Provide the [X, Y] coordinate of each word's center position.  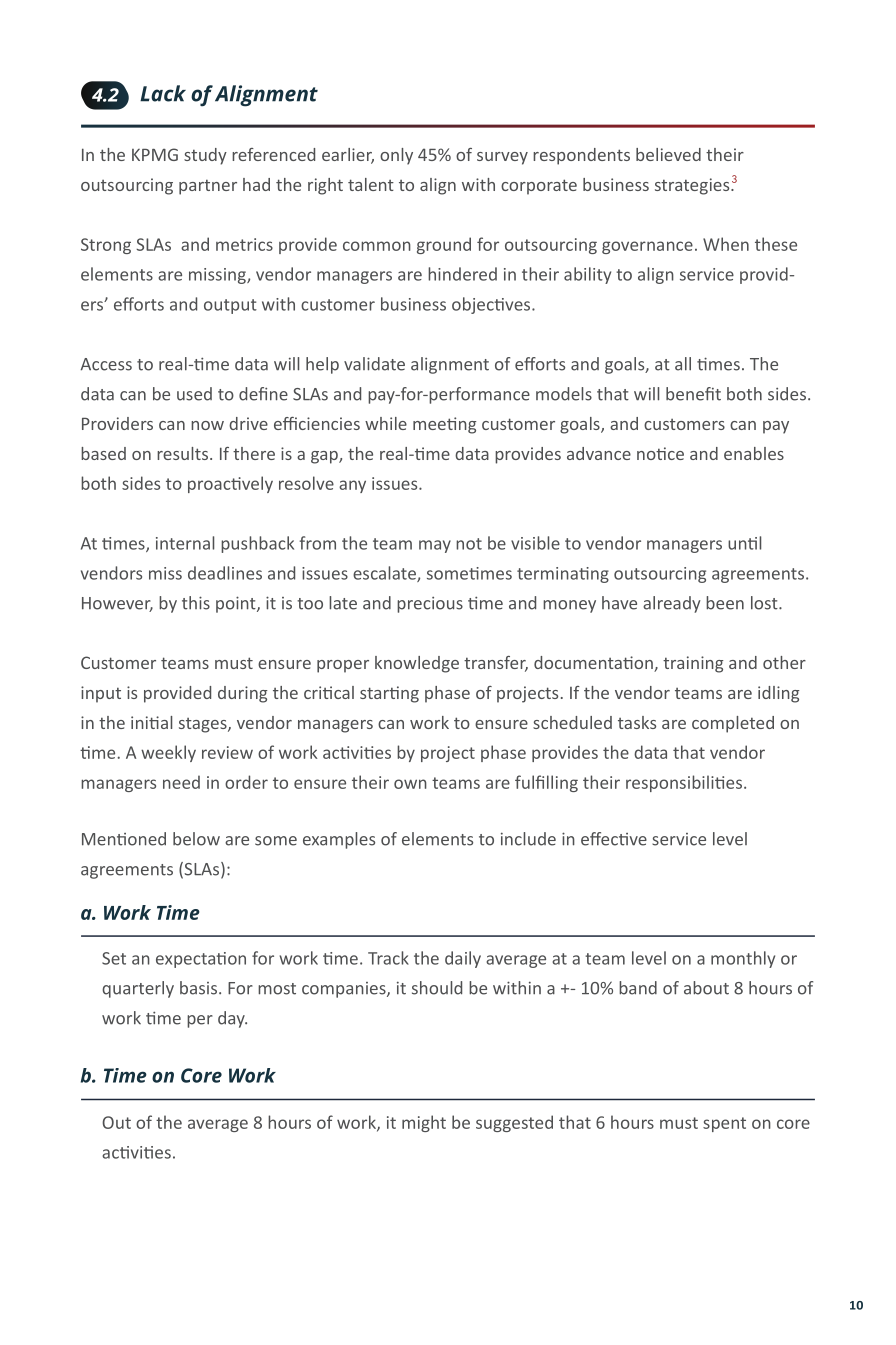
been [725, 603]
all [683, 364]
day [232, 1019]
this [196, 603]
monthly [743, 959]
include [528, 839]
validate [374, 364]
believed [668, 154]
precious [430, 605]
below [196, 839]
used [194, 394]
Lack [163, 93]
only [396, 156]
